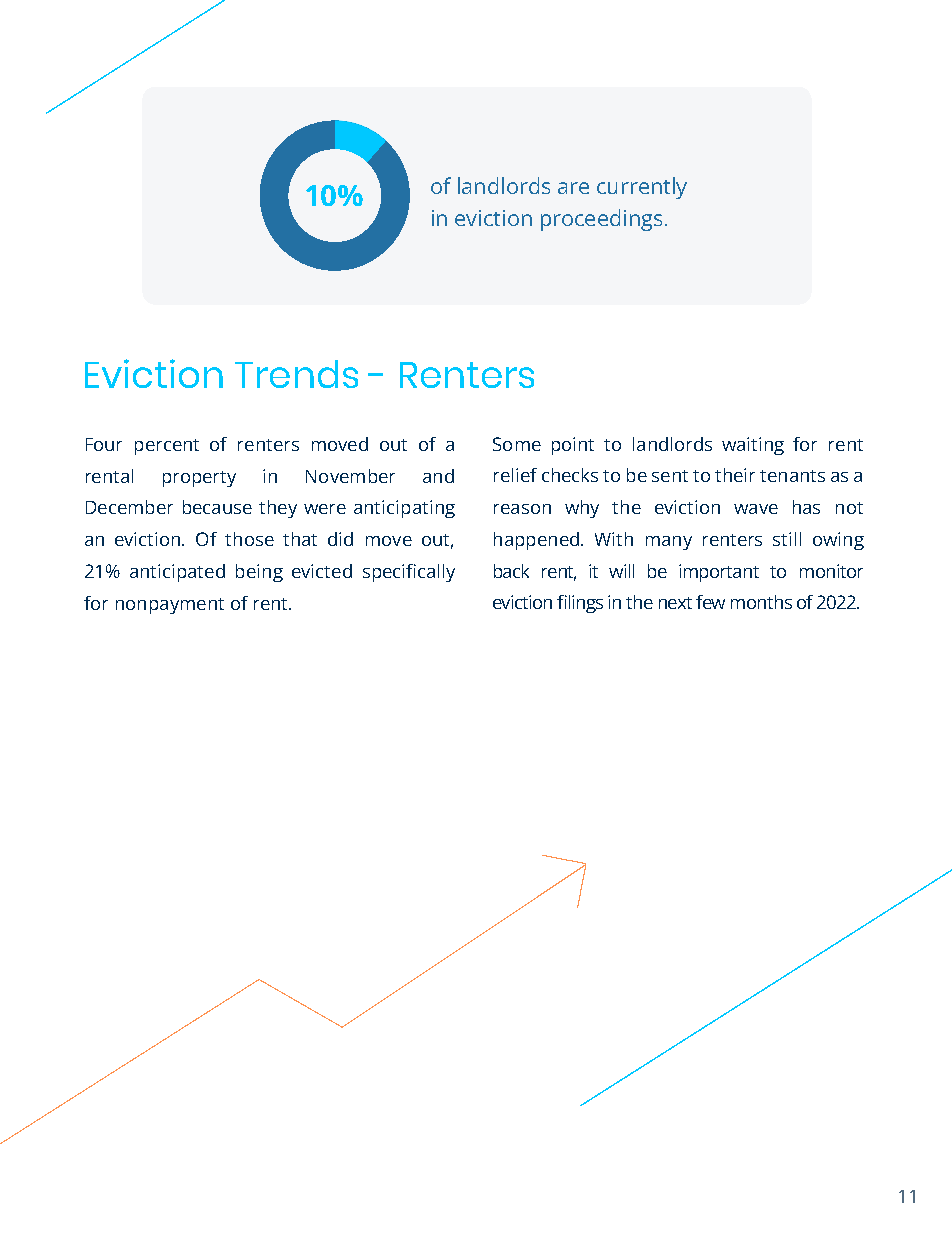 This image has height=1233, width=952. Describe the element at coordinates (601, 220) in the image. I see `proceedings` at that location.
